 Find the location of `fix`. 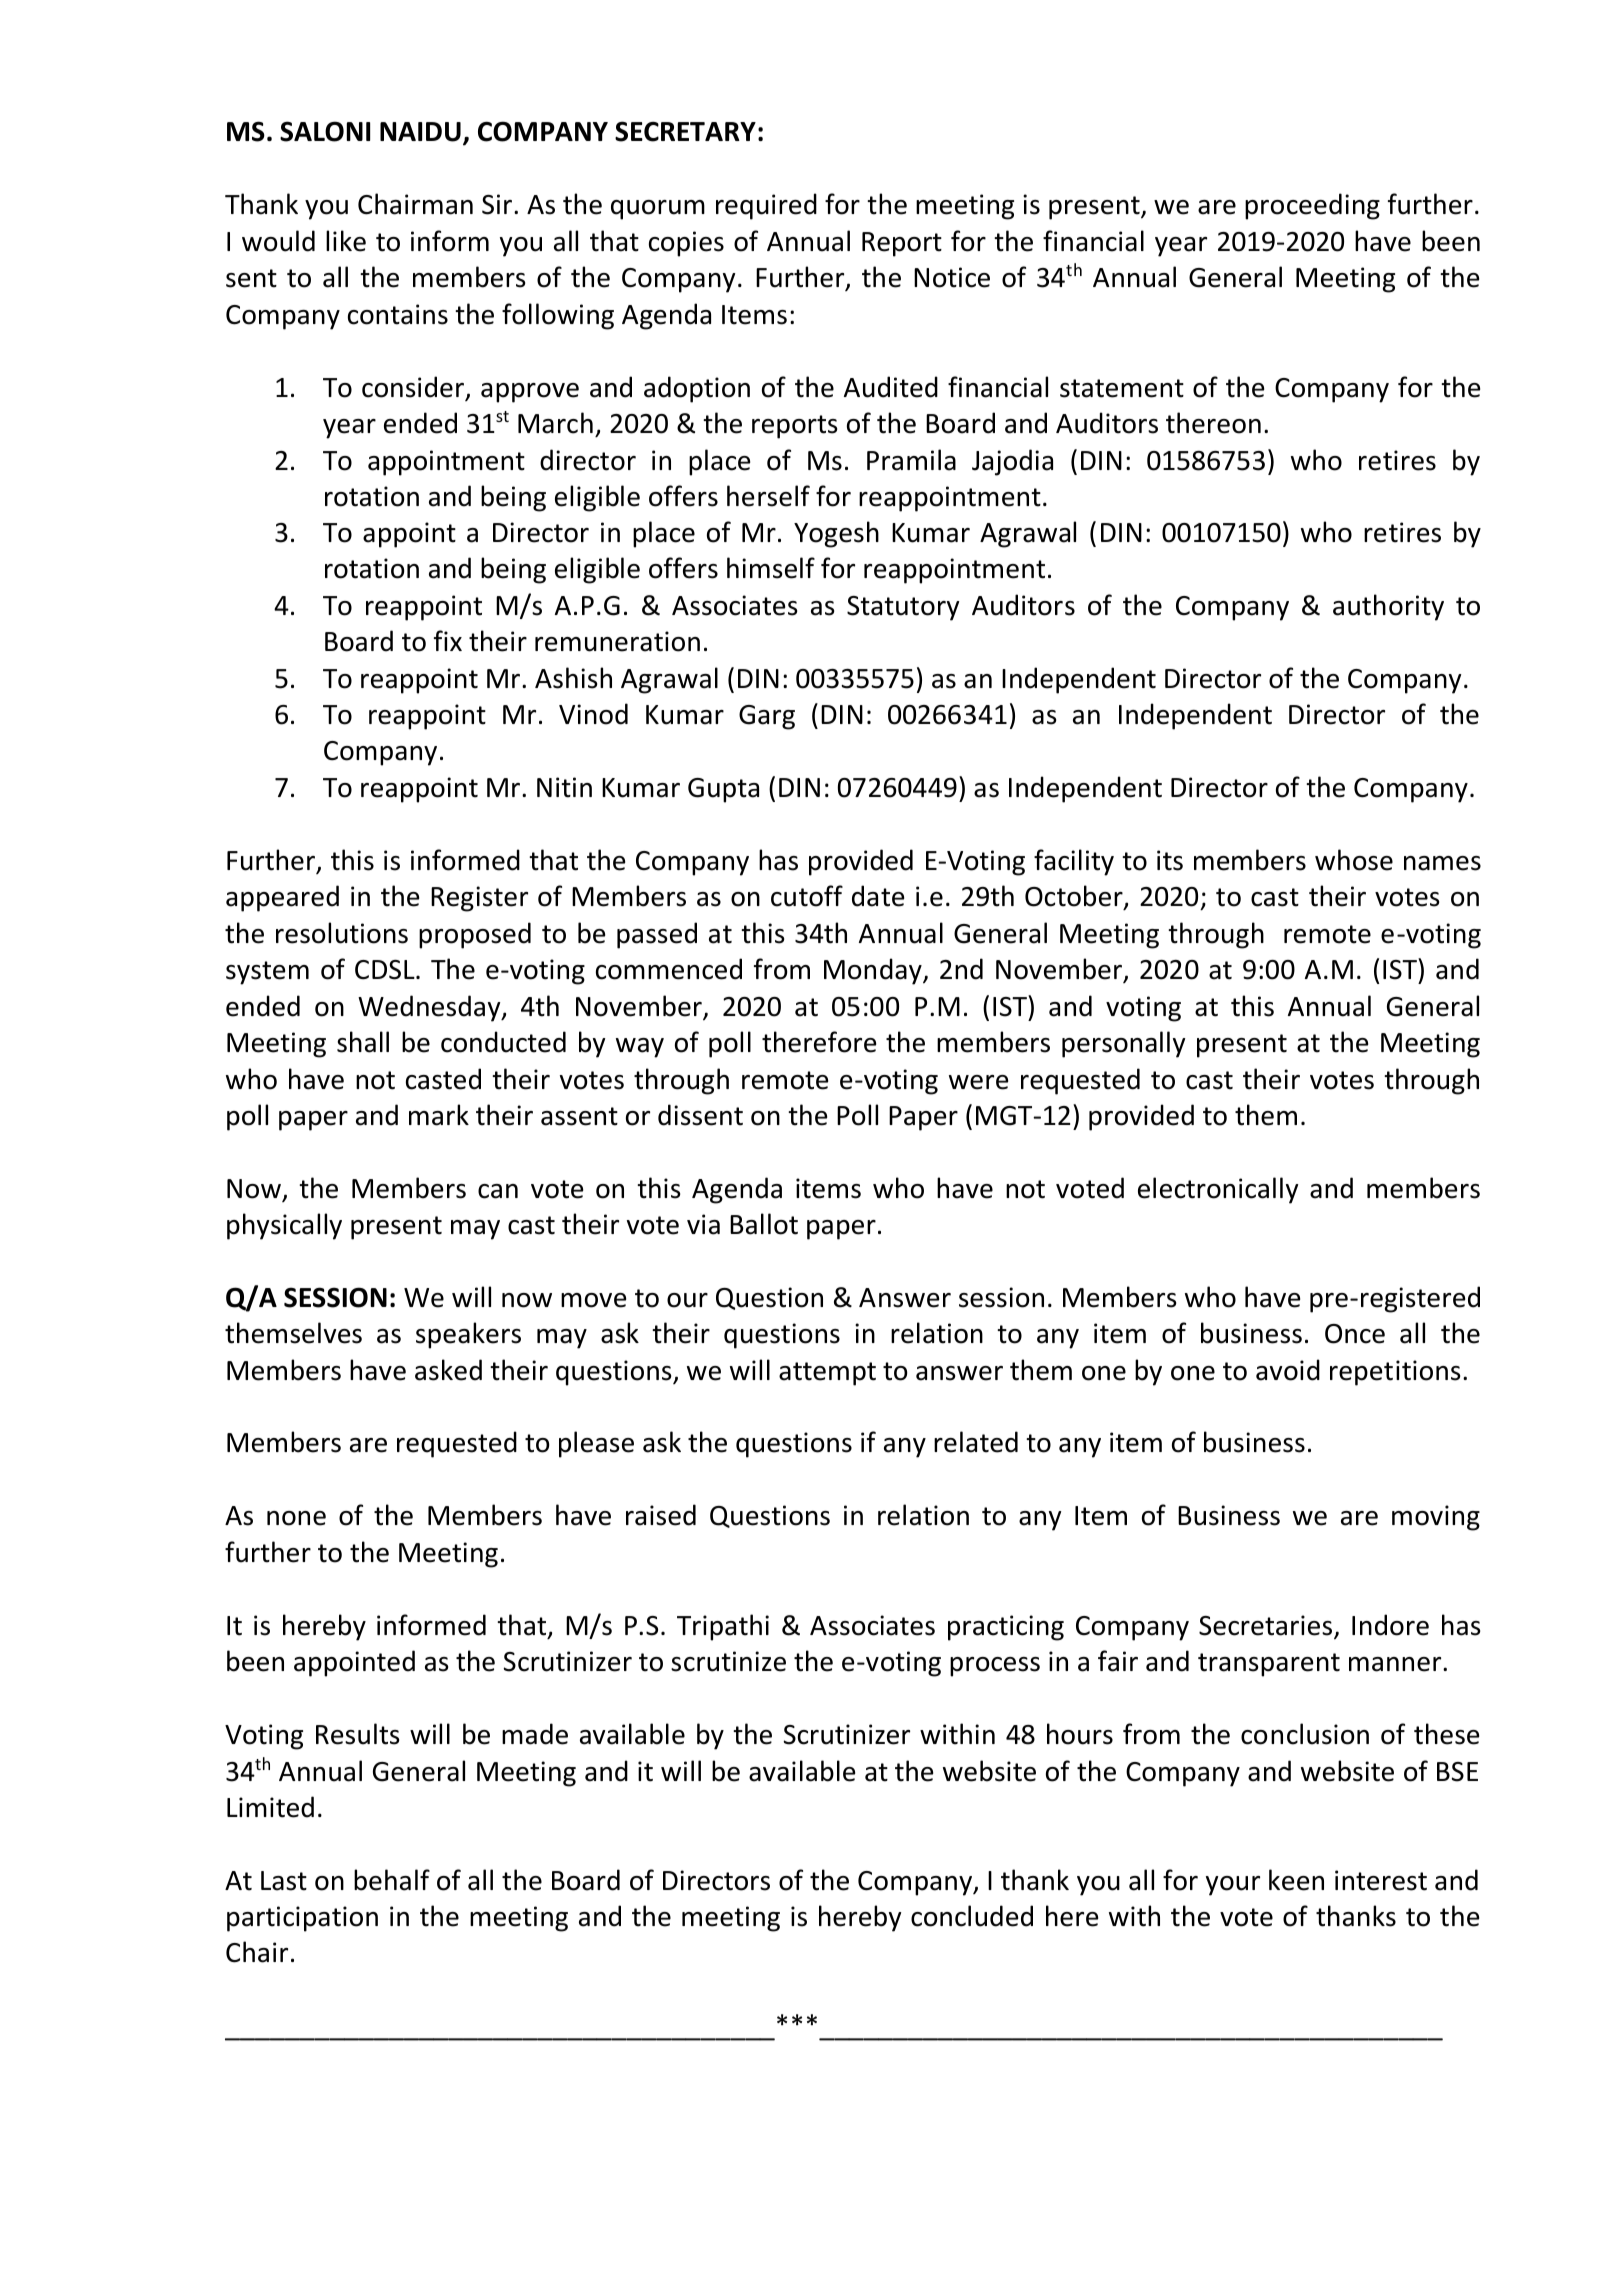

fix is located at coordinates (448, 640).
